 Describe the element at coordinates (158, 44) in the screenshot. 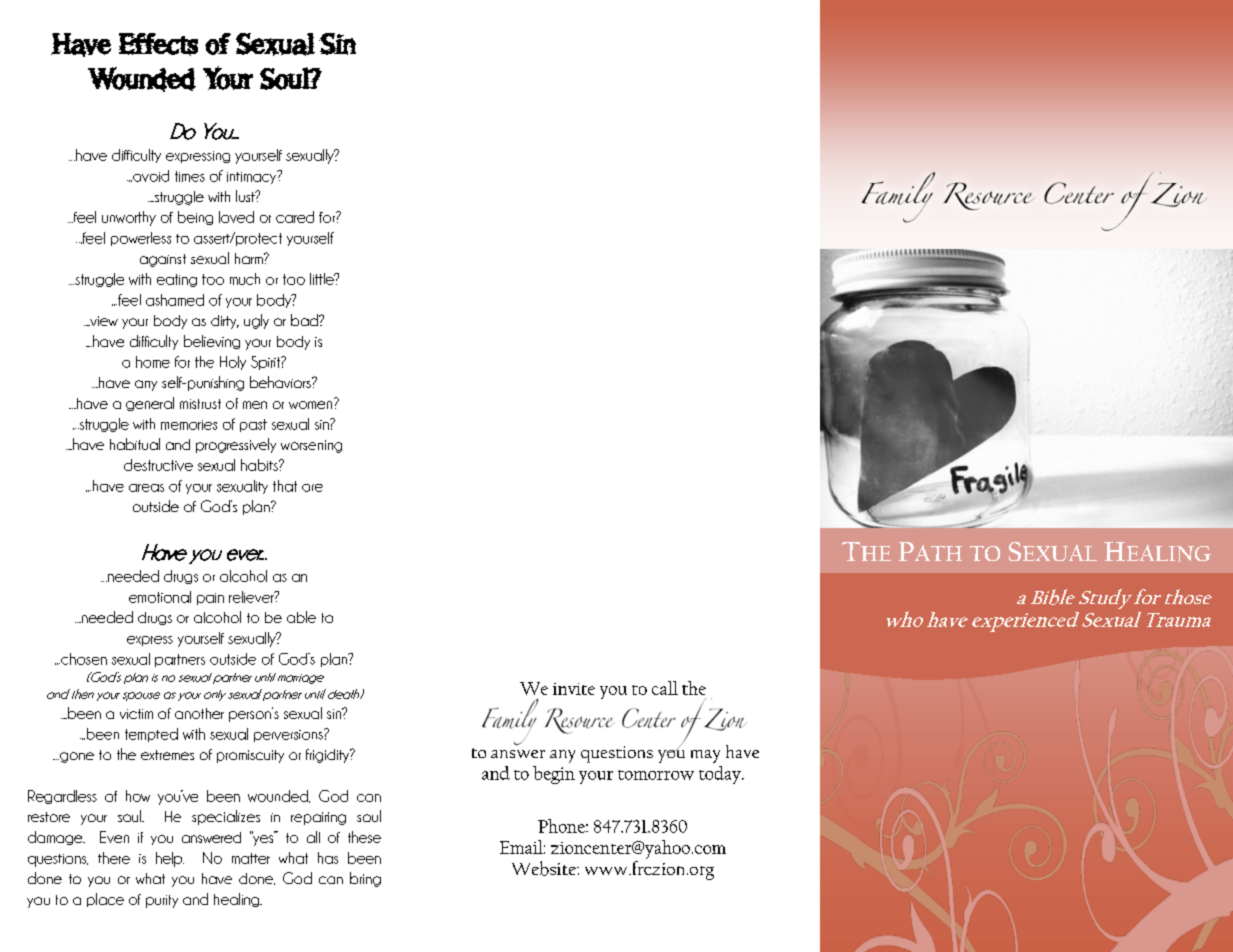

I see `Effects` at that location.
